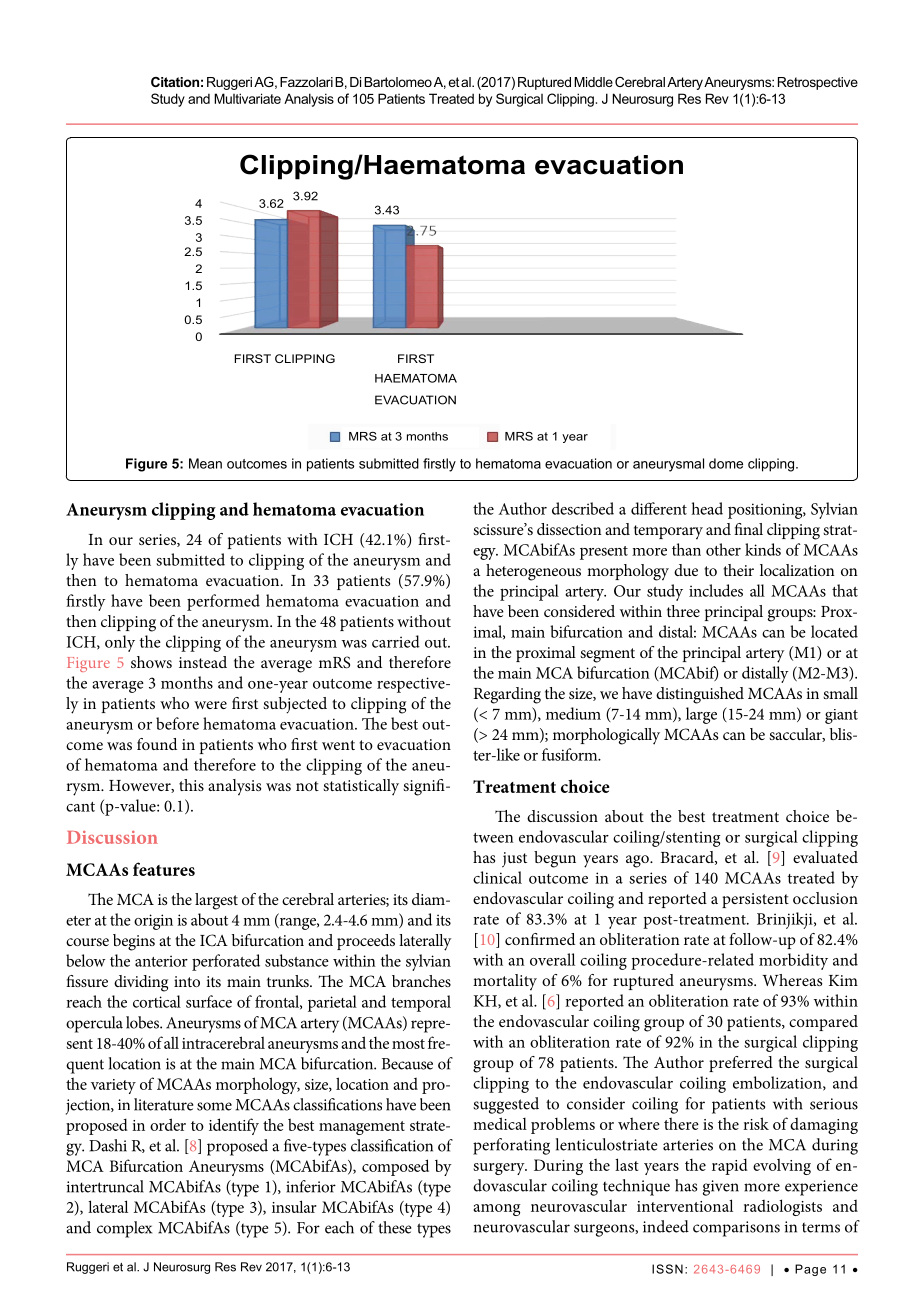 The height and width of the screenshot is (1308, 924). Describe the element at coordinates (191, 785) in the screenshot. I see `this` at that location.
